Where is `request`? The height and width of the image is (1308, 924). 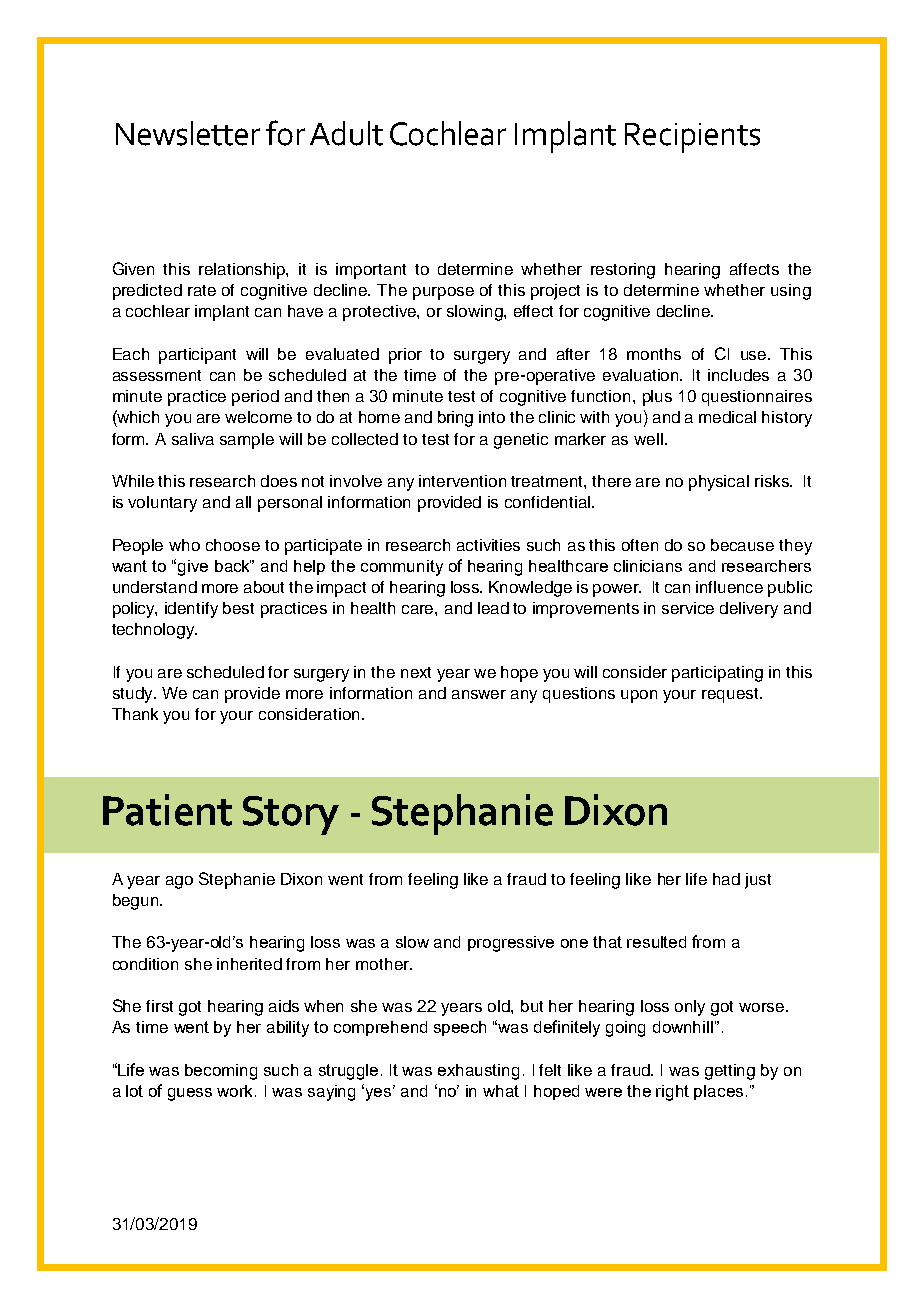 request is located at coordinates (731, 695).
